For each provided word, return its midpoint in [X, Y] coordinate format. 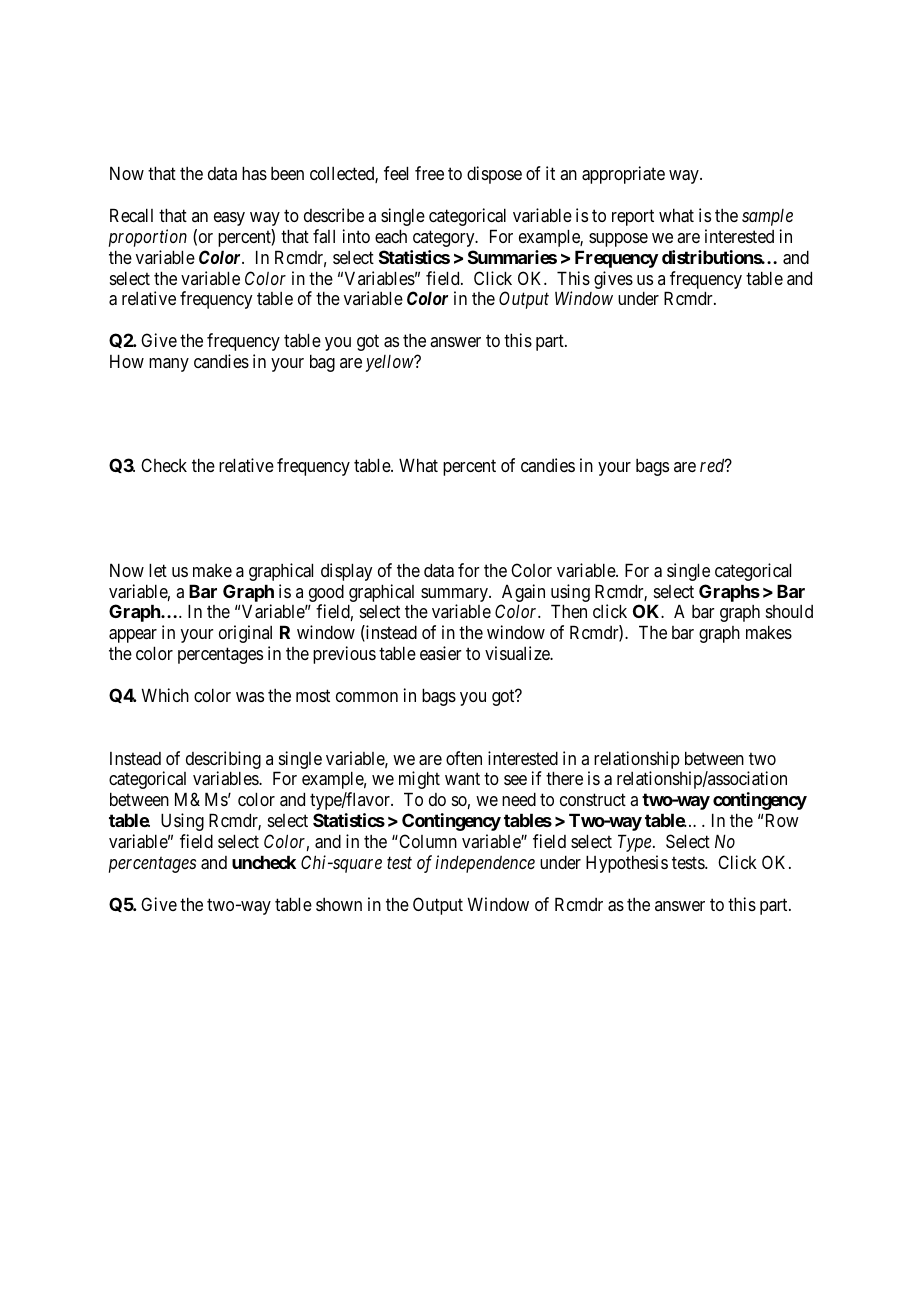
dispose [494, 175]
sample [767, 217]
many [169, 365]
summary [455, 595]
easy [229, 219]
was [250, 697]
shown [339, 904]
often [464, 758]
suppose [618, 240]
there [564, 778]
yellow [390, 363]
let [158, 570]
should [789, 611]
